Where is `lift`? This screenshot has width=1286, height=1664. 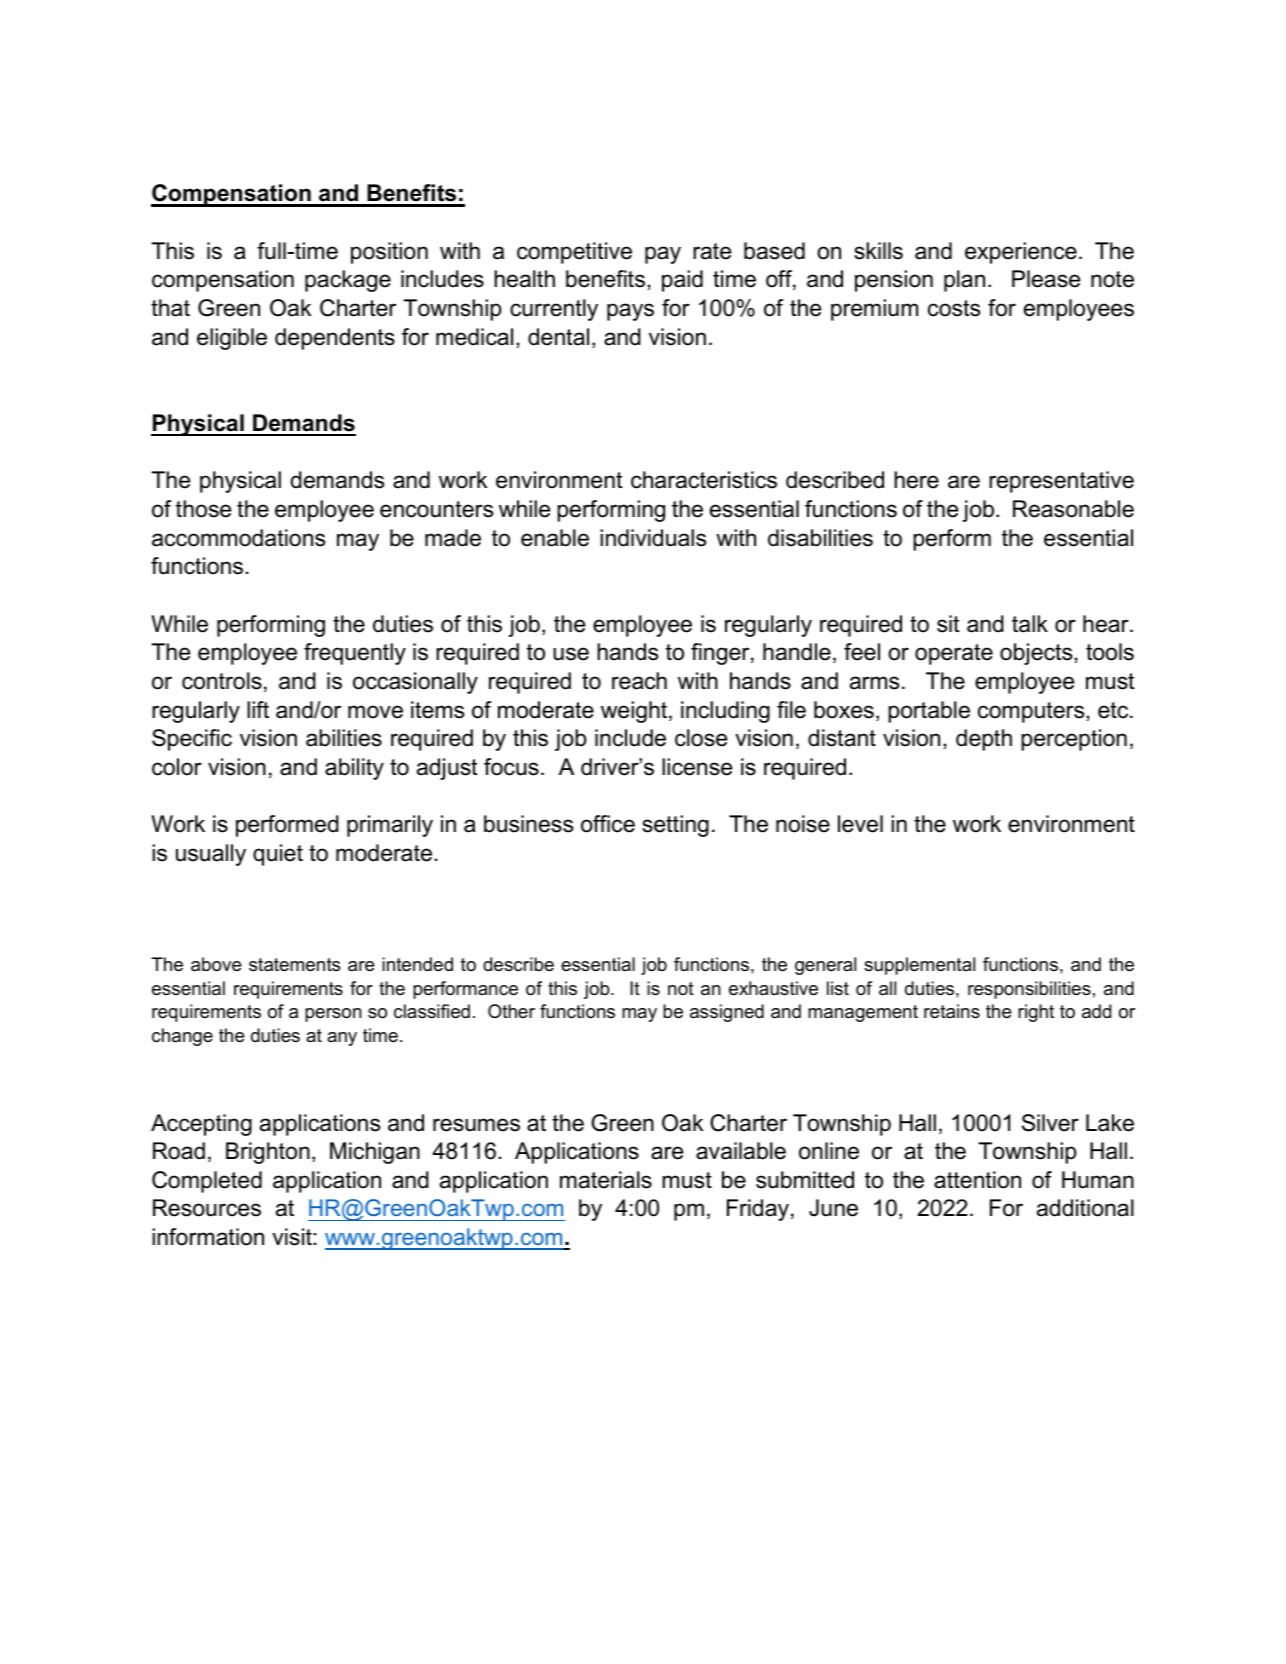 lift is located at coordinates (258, 709).
